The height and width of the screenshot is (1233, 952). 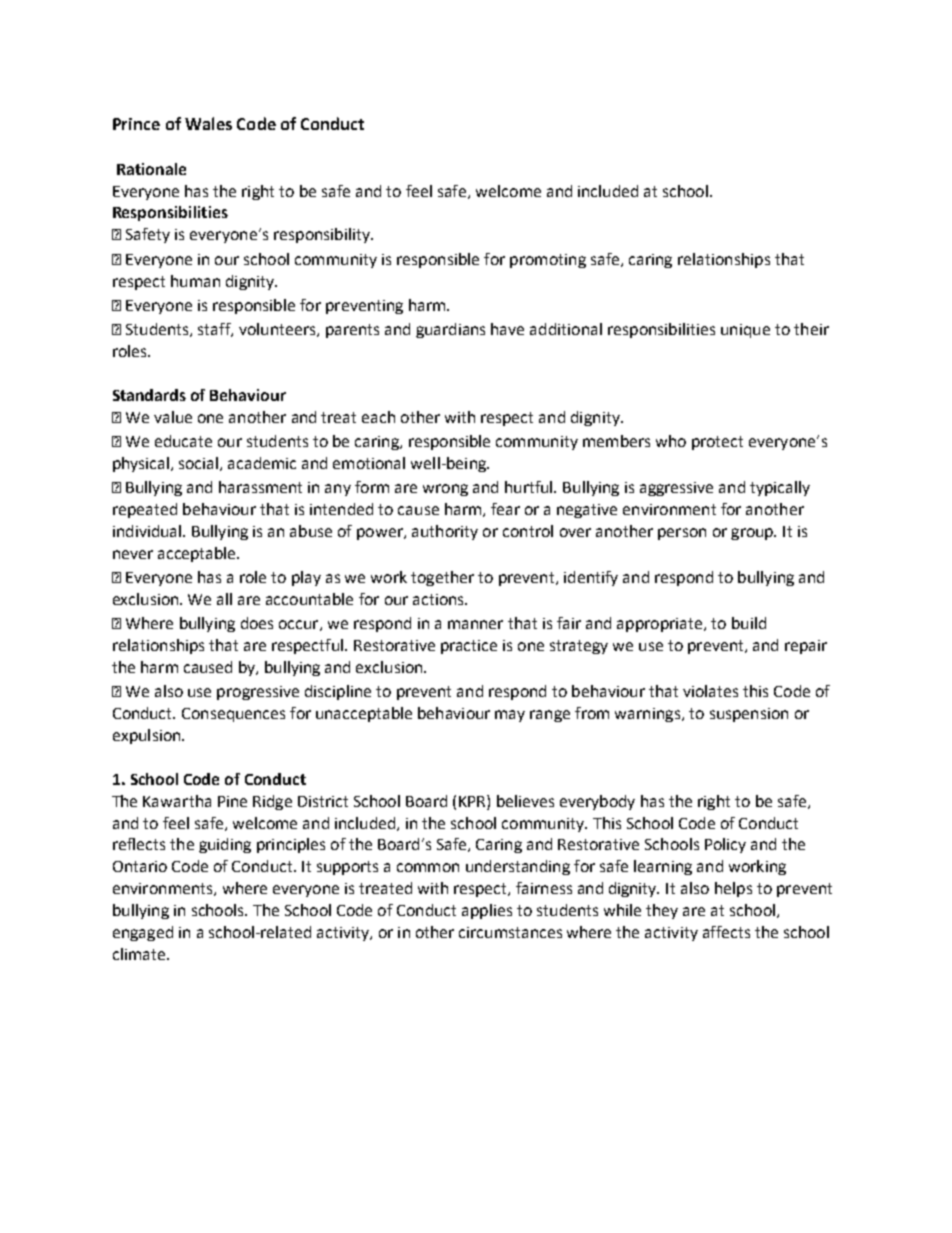 I want to click on Wales, so click(x=208, y=123).
